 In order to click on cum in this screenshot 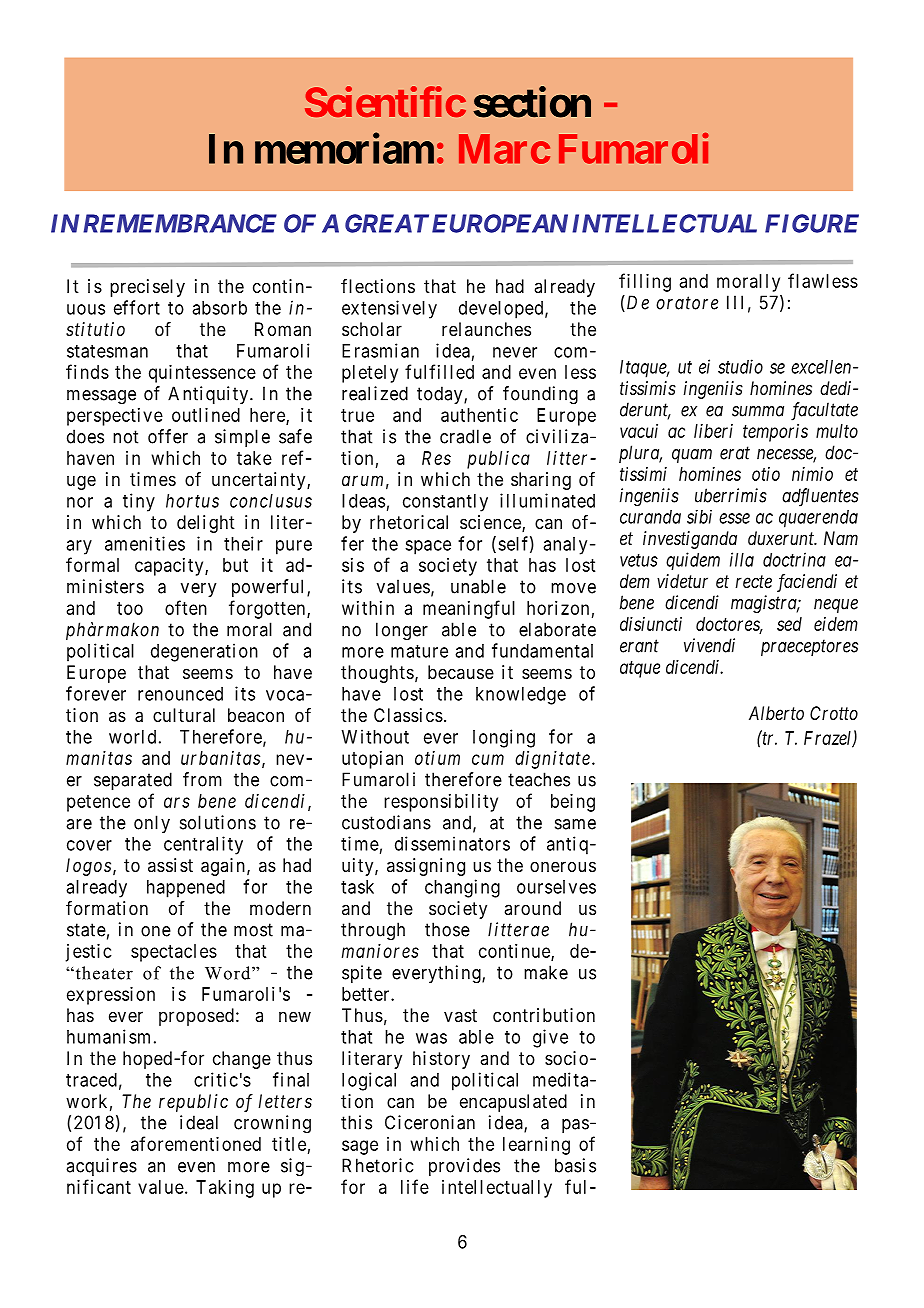, I will do `click(488, 759)`.
